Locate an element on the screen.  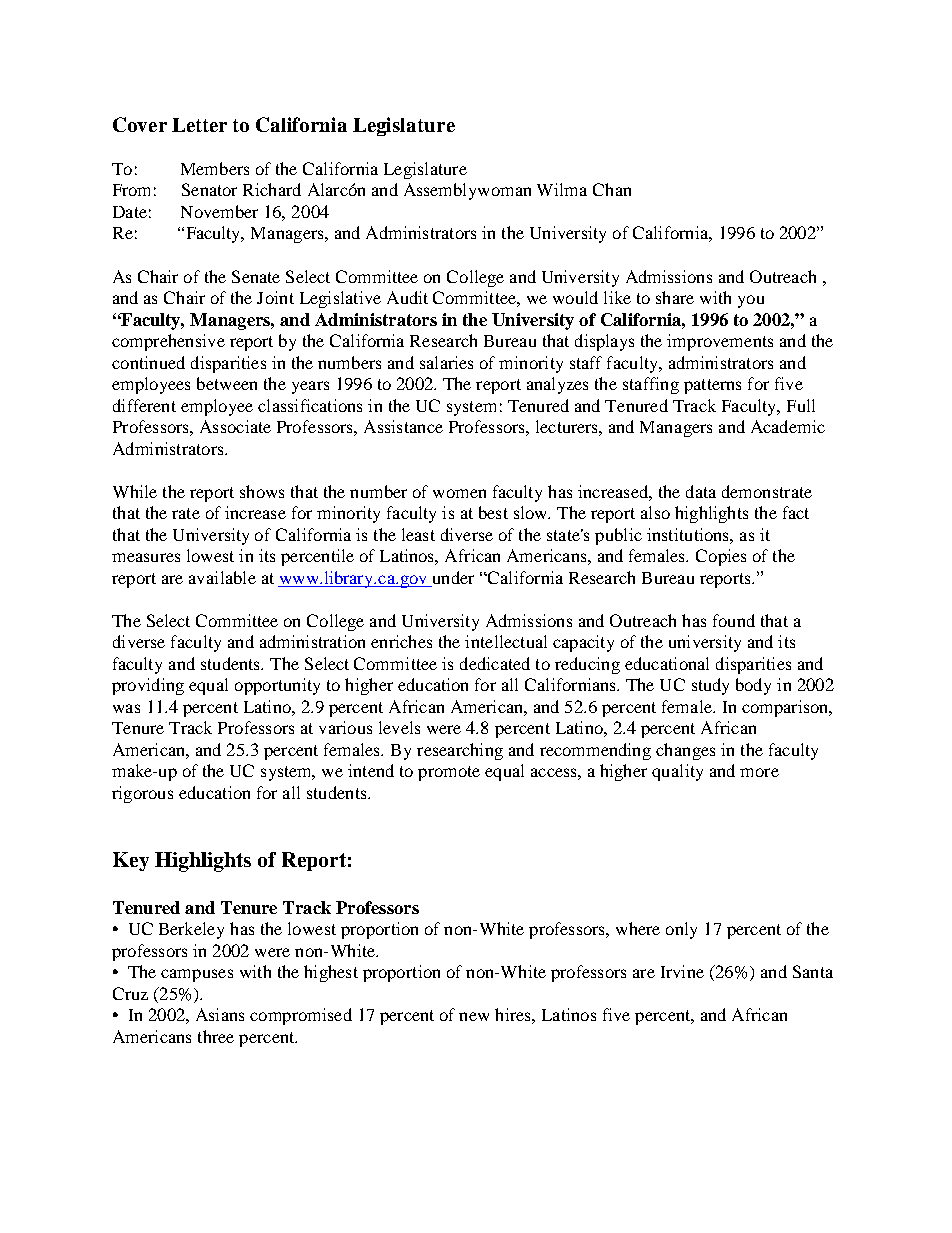
Asians is located at coordinates (220, 1014).
